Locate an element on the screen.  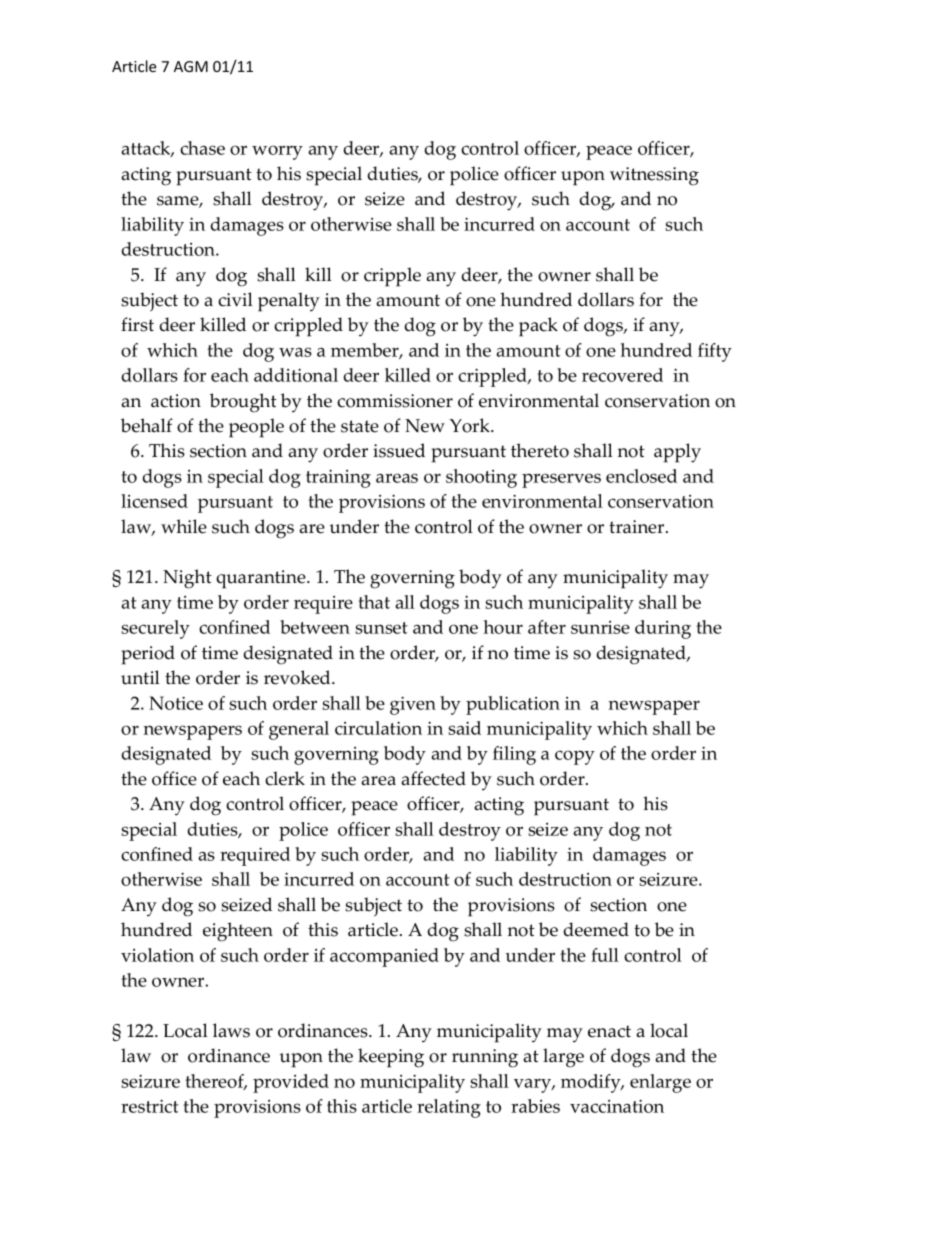
while is located at coordinates (184, 526).
